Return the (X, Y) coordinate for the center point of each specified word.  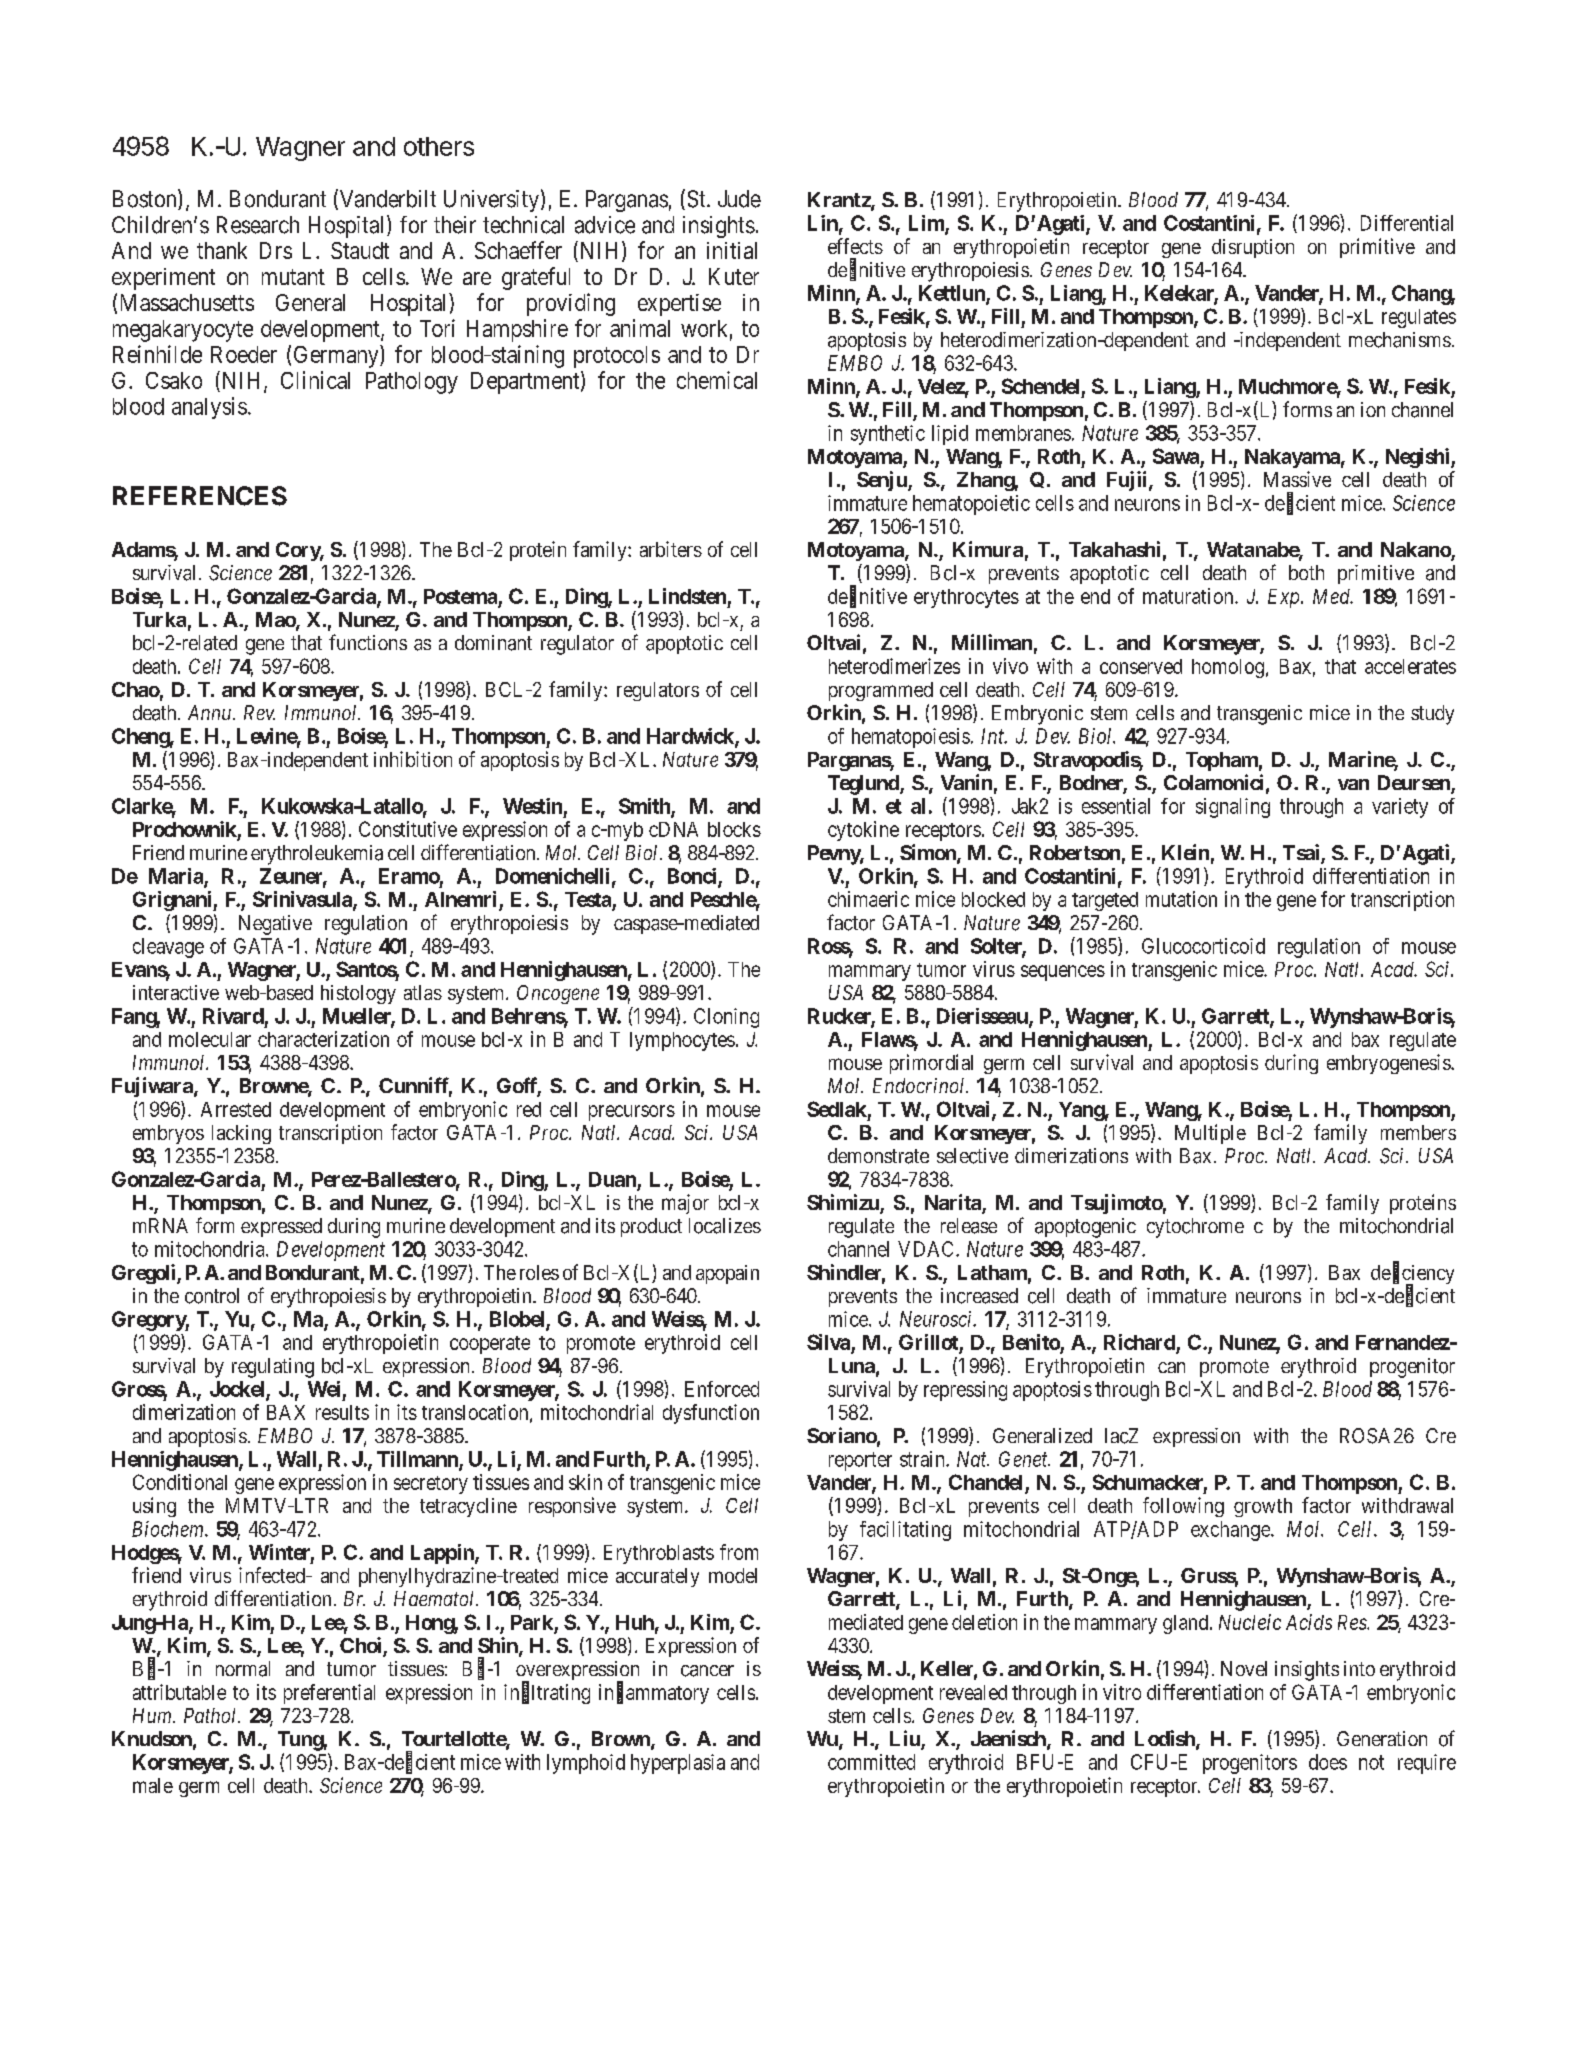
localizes (725, 1226)
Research (258, 225)
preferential (329, 1694)
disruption (1253, 248)
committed (871, 1762)
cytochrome (1195, 1228)
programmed (881, 691)
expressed (281, 1227)
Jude (739, 199)
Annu (211, 712)
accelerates (1410, 666)
